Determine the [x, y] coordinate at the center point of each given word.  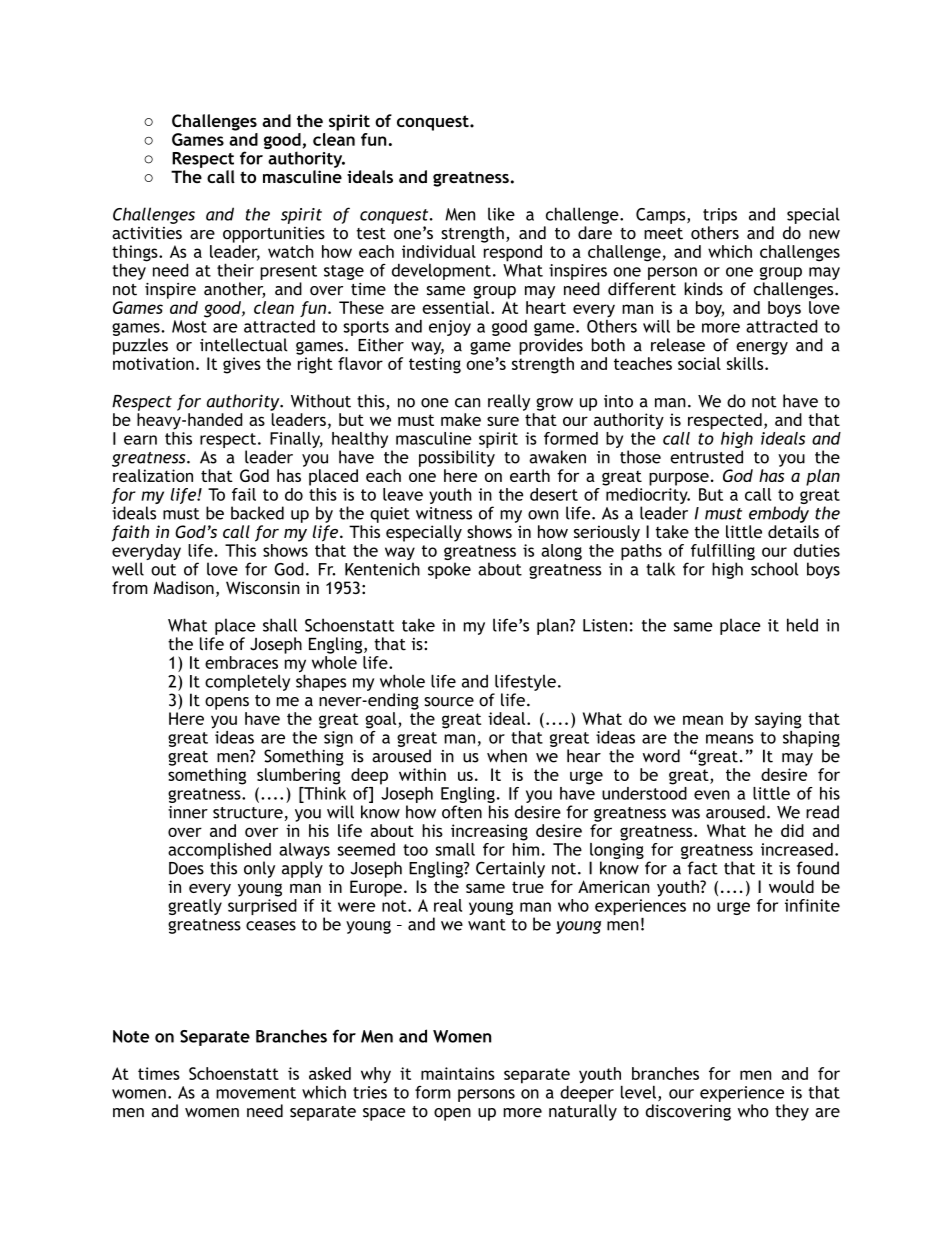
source [449, 702]
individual [439, 251]
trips [720, 216]
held [802, 625]
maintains [458, 1073]
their [235, 270]
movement [256, 1093]
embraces [241, 662]
